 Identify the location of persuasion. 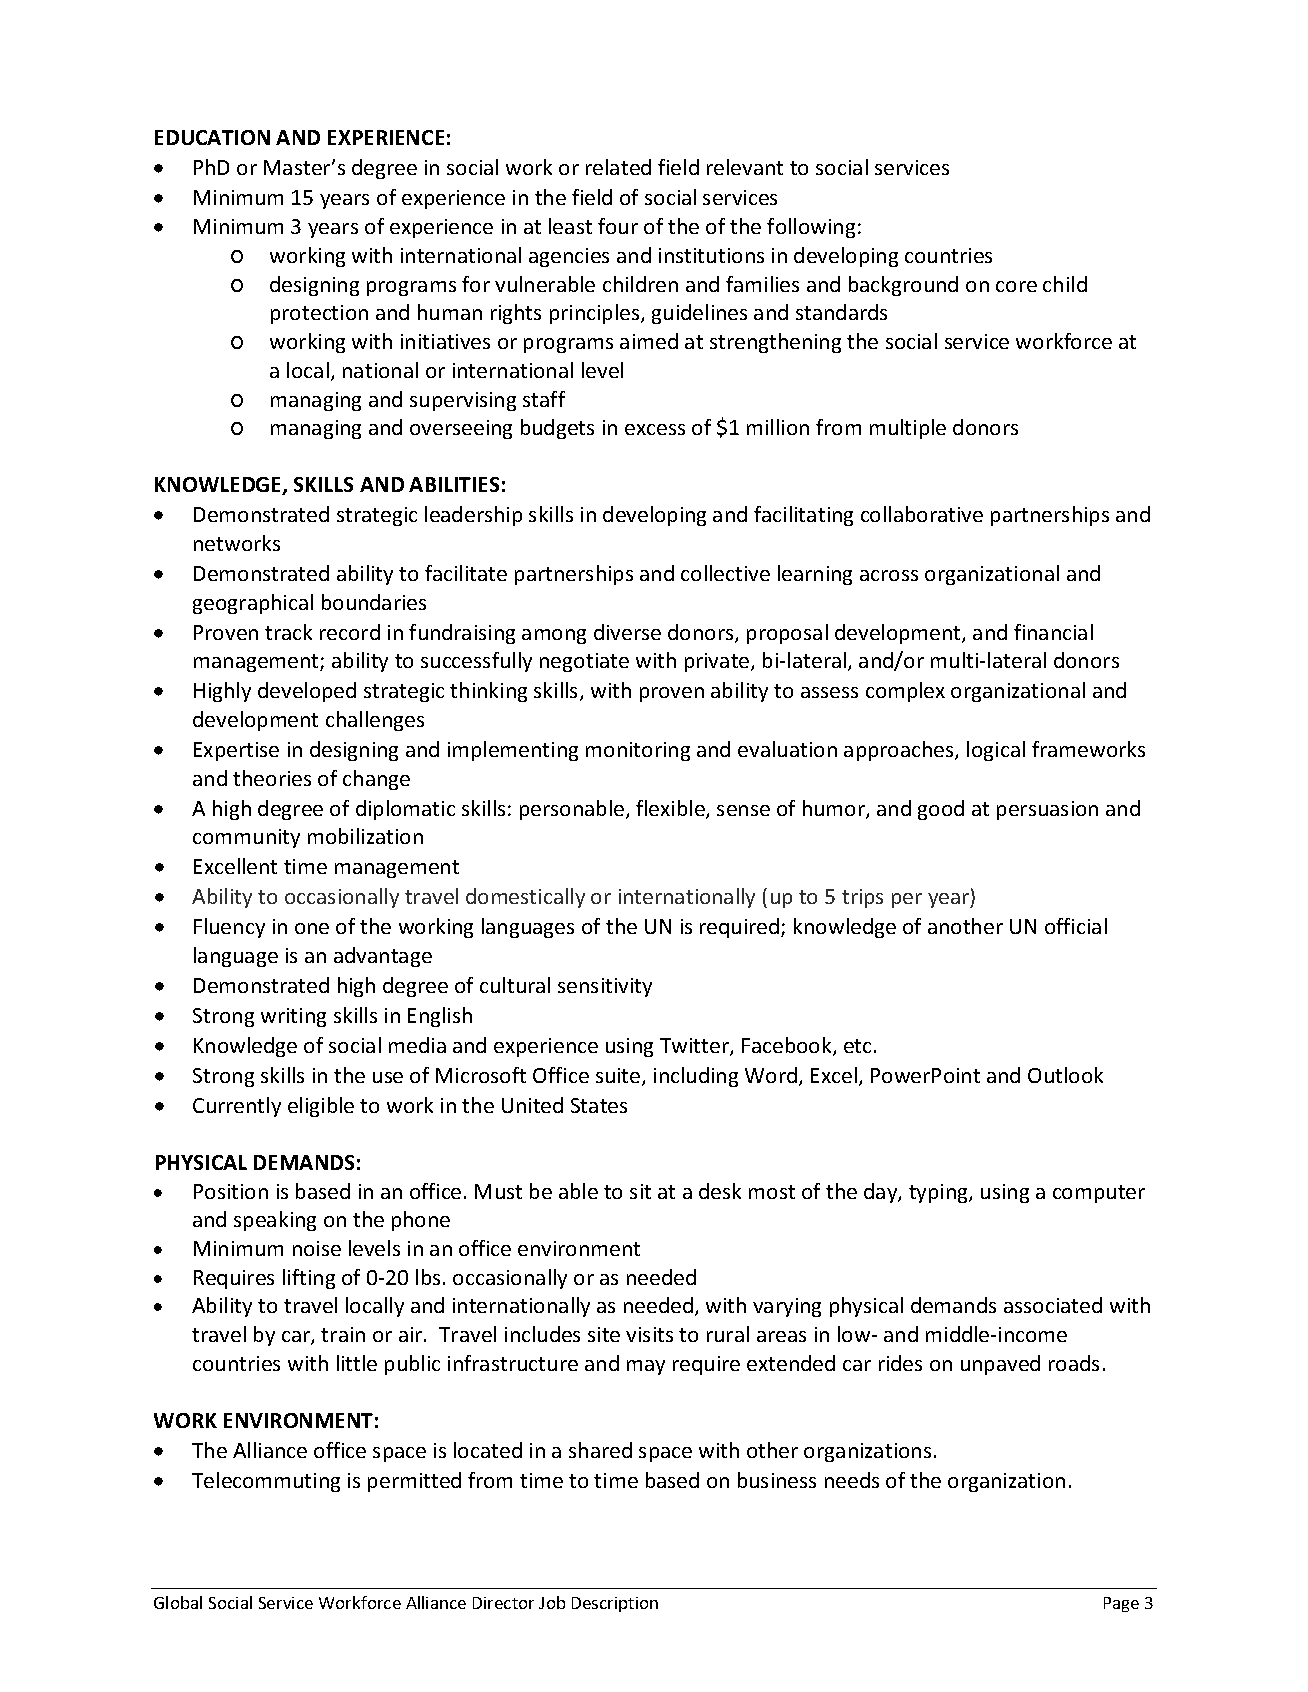
(1047, 810).
